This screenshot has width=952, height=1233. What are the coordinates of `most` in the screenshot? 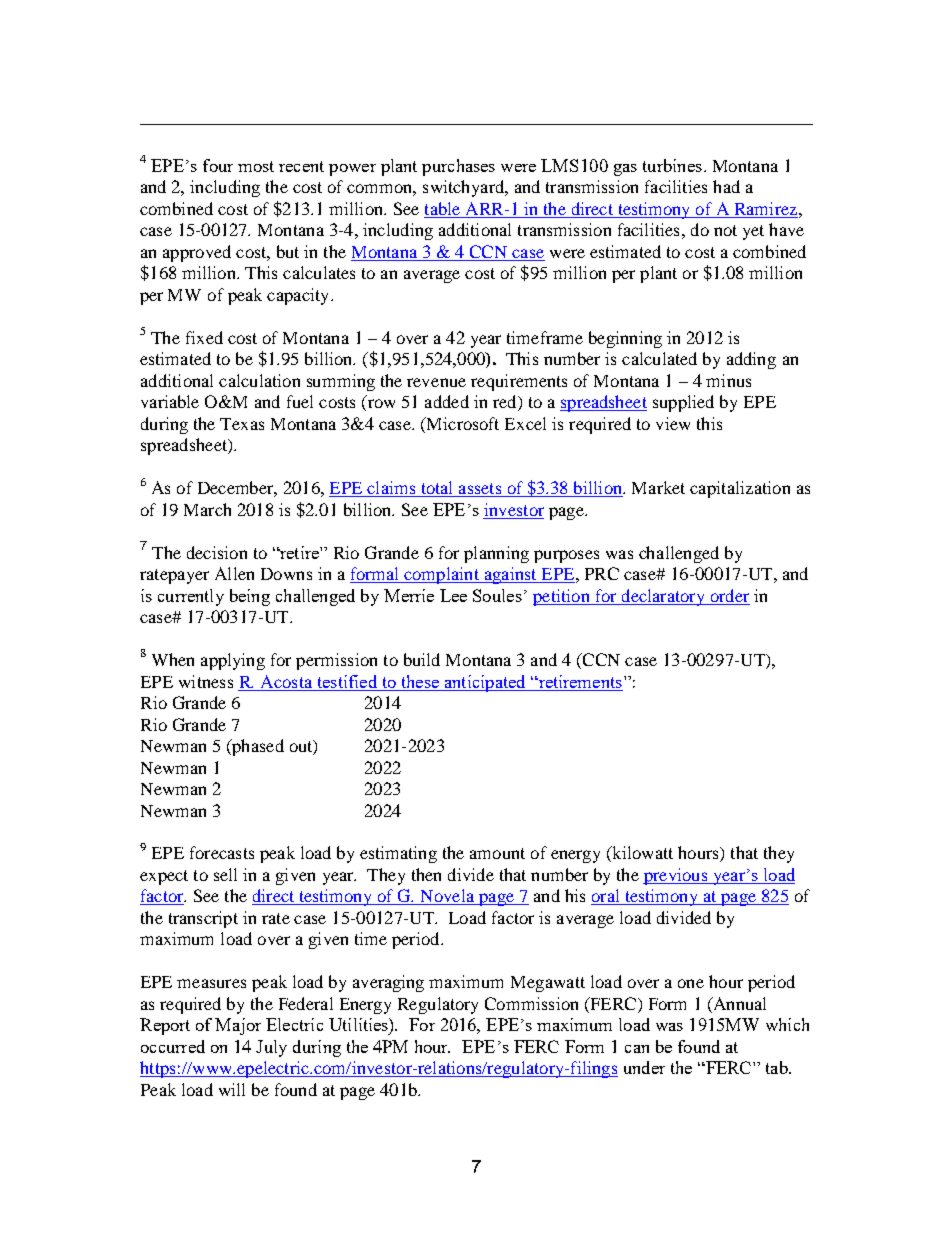 It's located at (256, 166).
